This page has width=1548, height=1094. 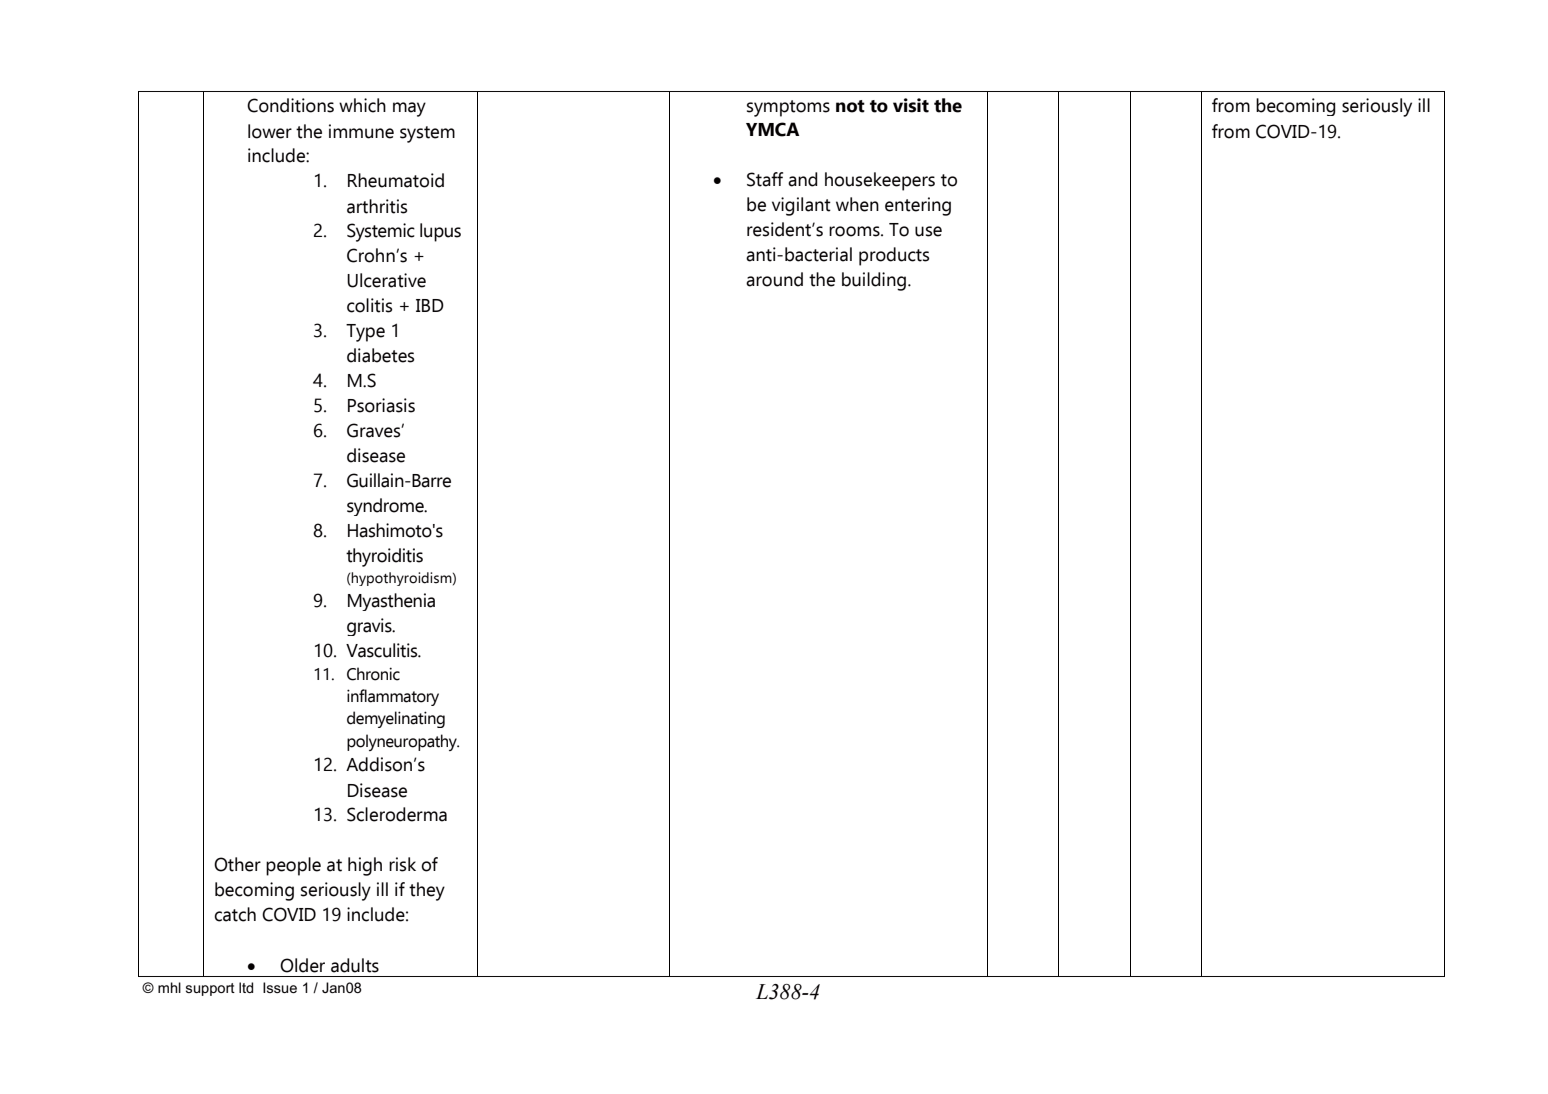 I want to click on around, so click(x=774, y=279).
